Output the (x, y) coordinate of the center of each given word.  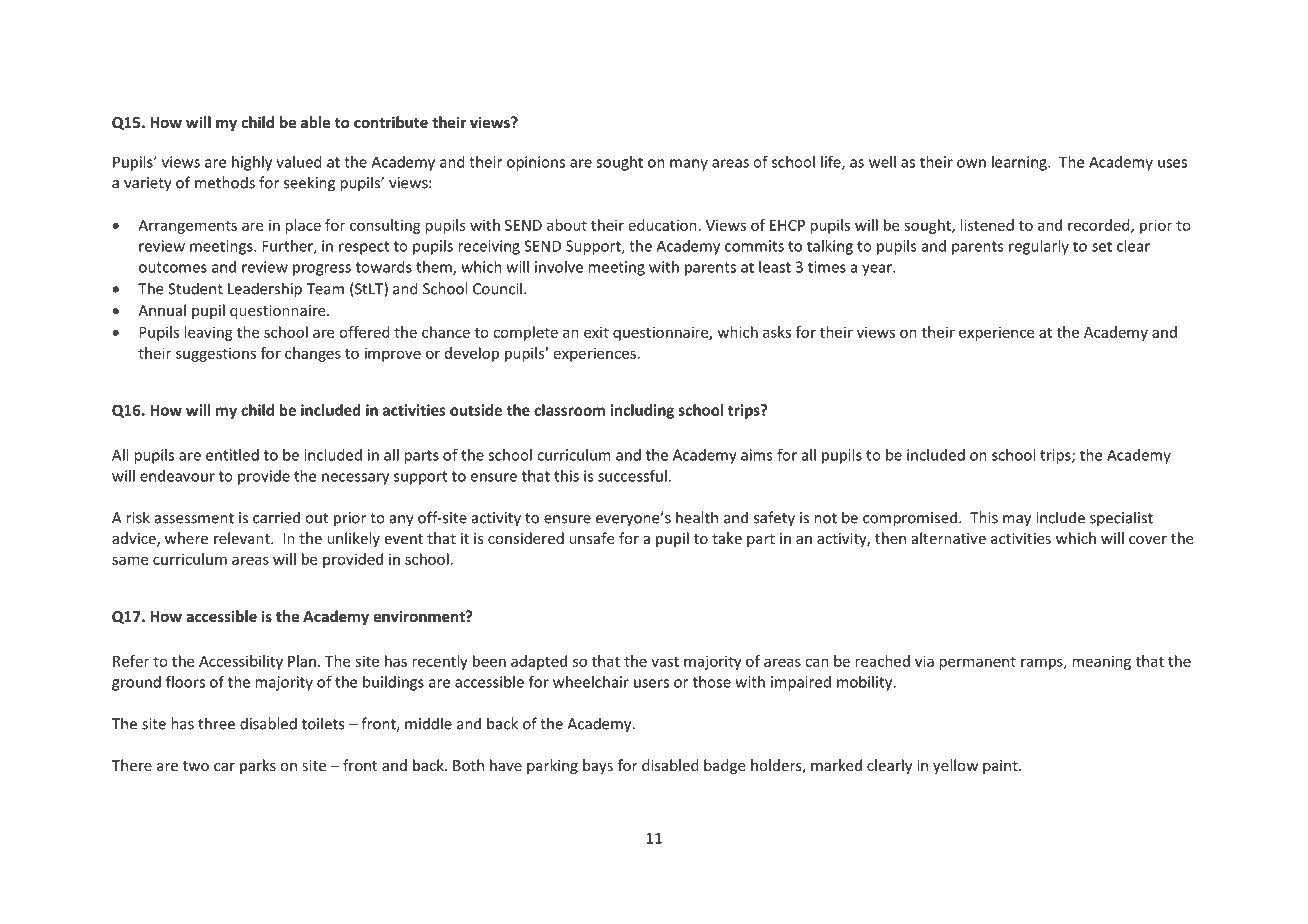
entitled (232, 455)
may (1017, 521)
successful (632, 476)
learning (1020, 163)
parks (258, 766)
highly (252, 163)
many (689, 165)
